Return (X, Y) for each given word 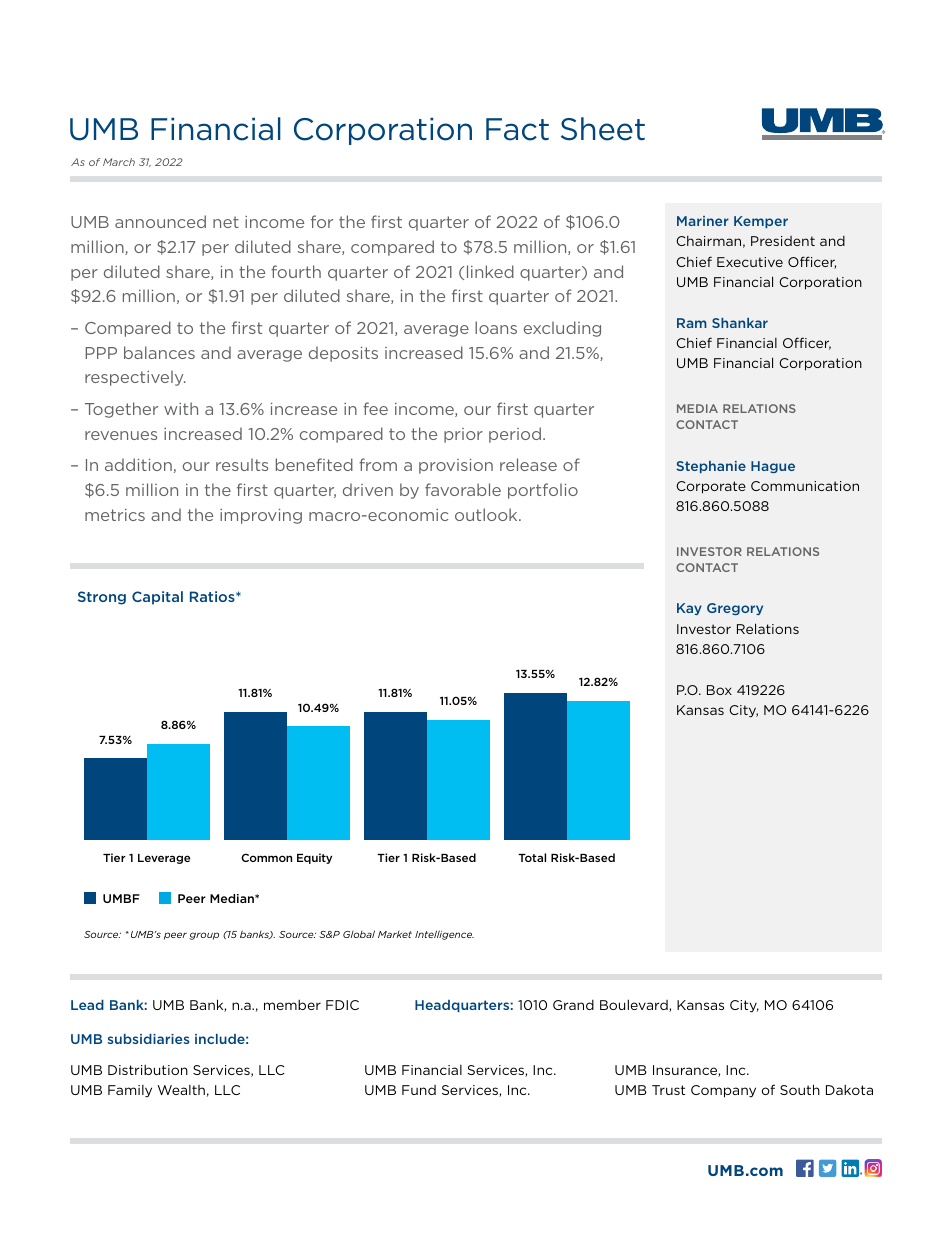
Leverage (164, 859)
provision (456, 466)
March (119, 162)
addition (138, 464)
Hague (773, 467)
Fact (517, 129)
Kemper (761, 222)
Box (719, 690)
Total (532, 857)
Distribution (148, 1070)
